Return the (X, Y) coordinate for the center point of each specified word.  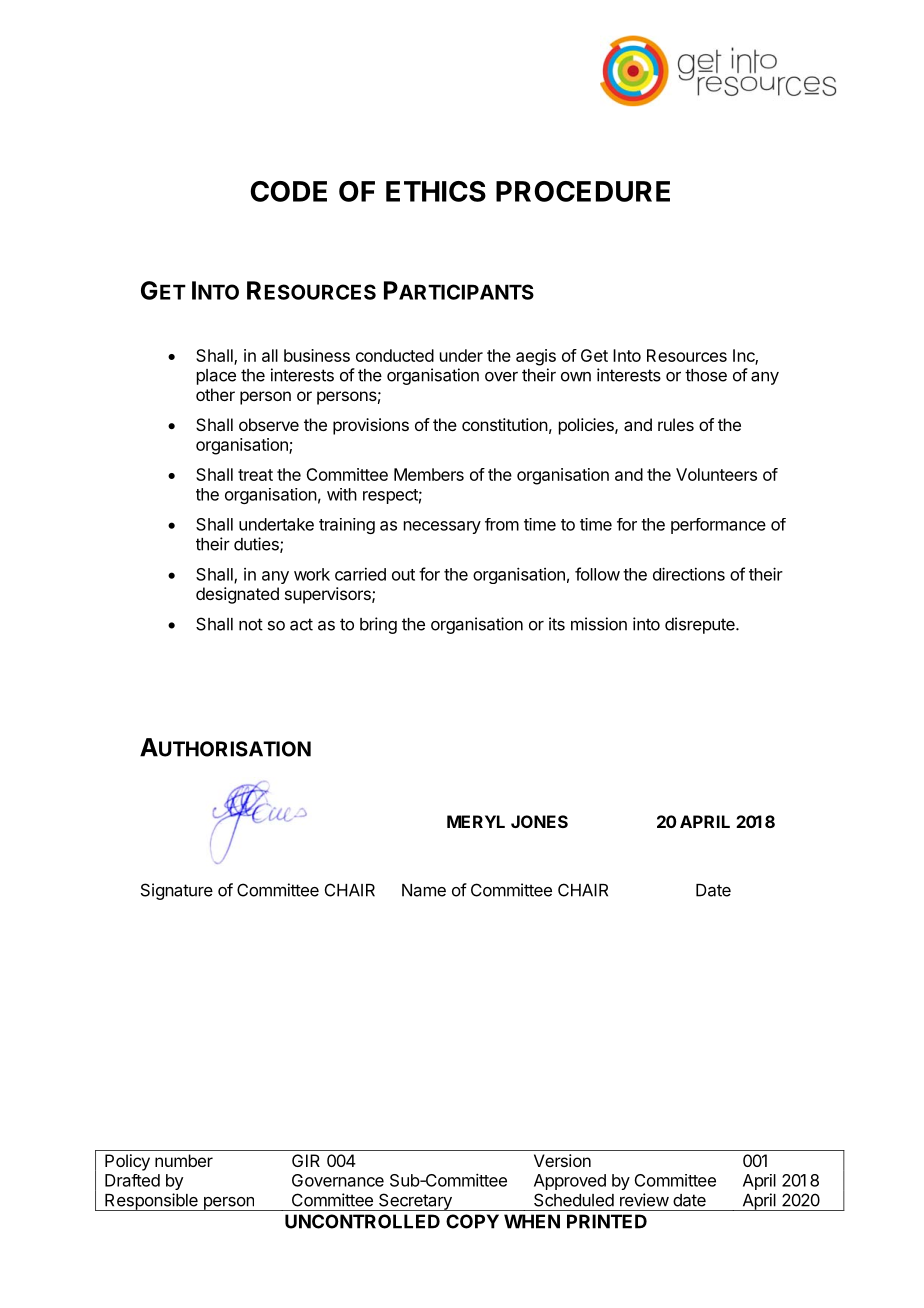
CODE (288, 191)
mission (599, 624)
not (251, 624)
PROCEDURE (583, 191)
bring (378, 625)
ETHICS (436, 191)
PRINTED (607, 1221)
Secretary (415, 1202)
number (184, 1160)
